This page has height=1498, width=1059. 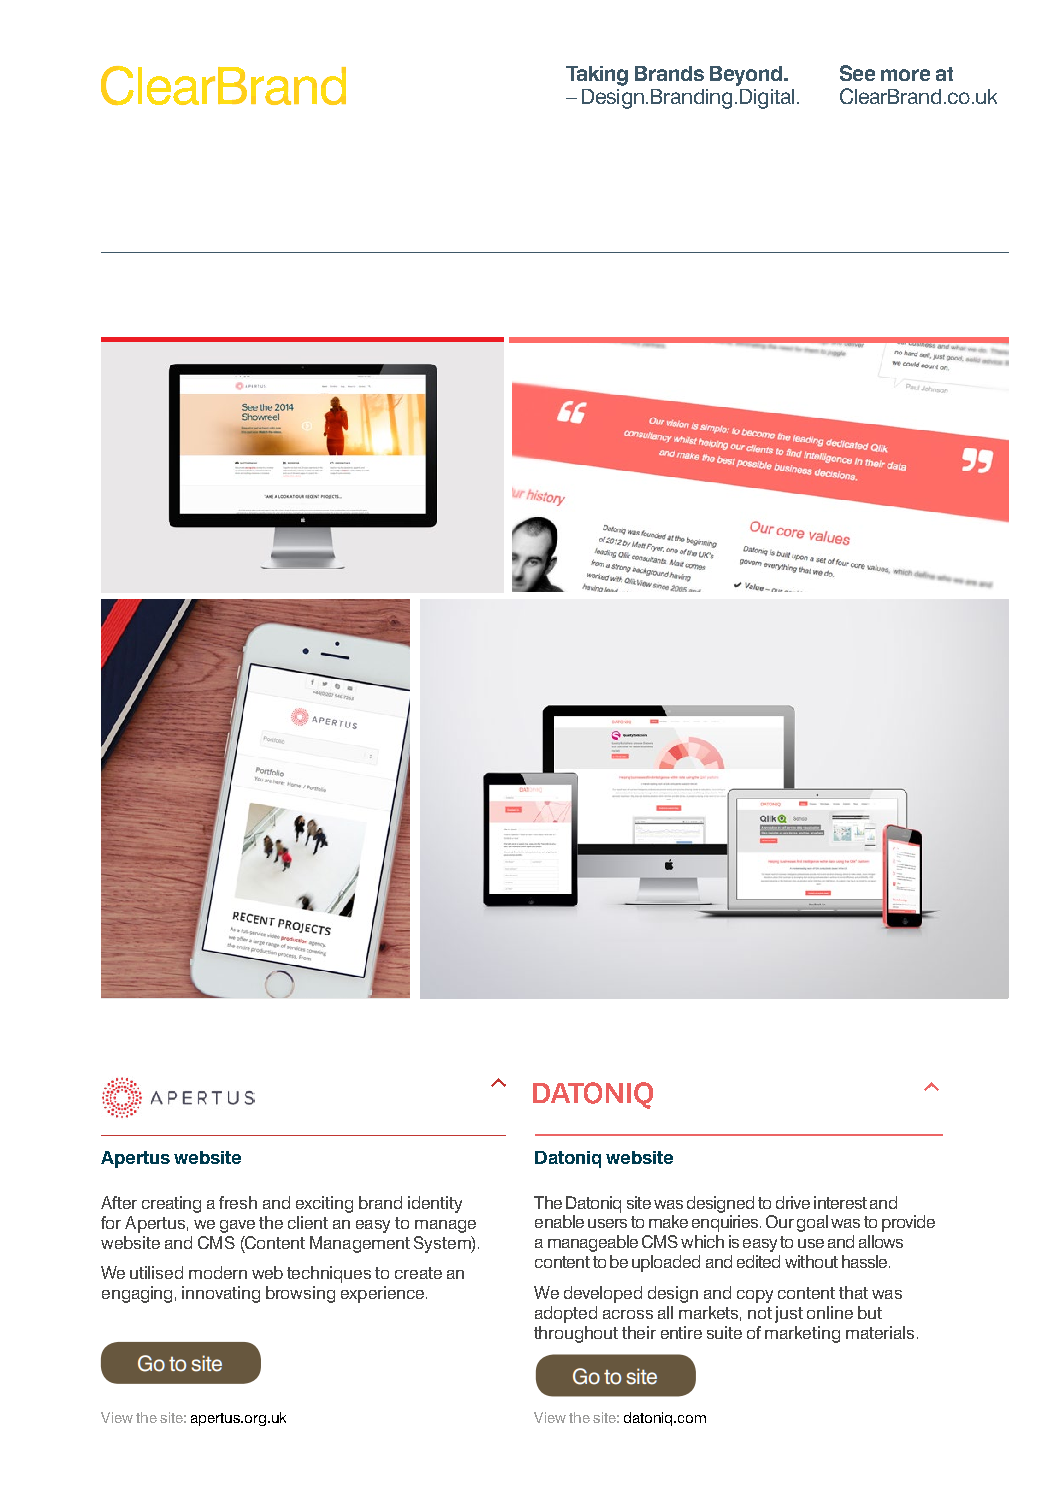 What do you see at coordinates (793, 1202) in the page?
I see `drive` at bounding box center [793, 1202].
